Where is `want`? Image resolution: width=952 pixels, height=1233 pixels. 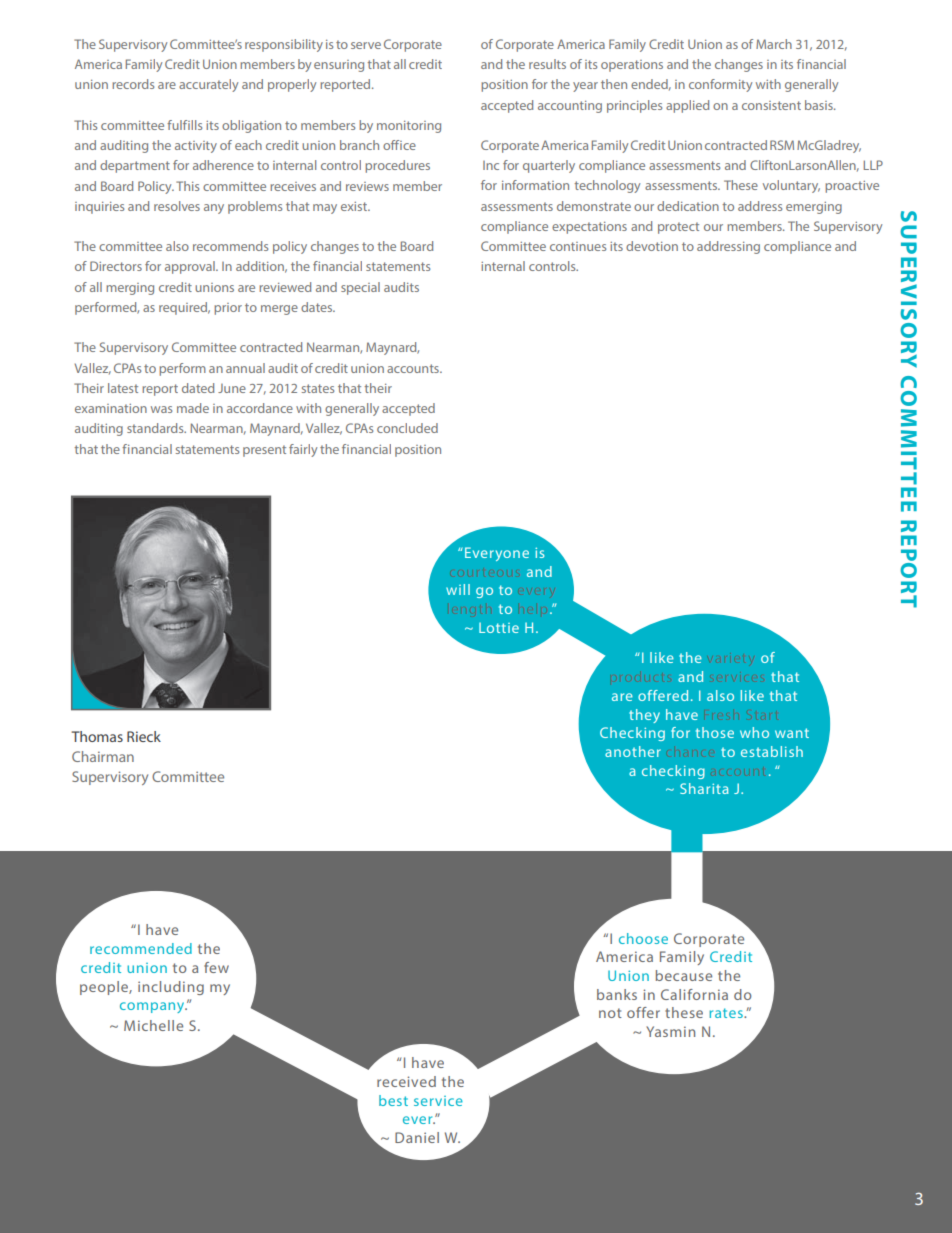 want is located at coordinates (792, 733).
